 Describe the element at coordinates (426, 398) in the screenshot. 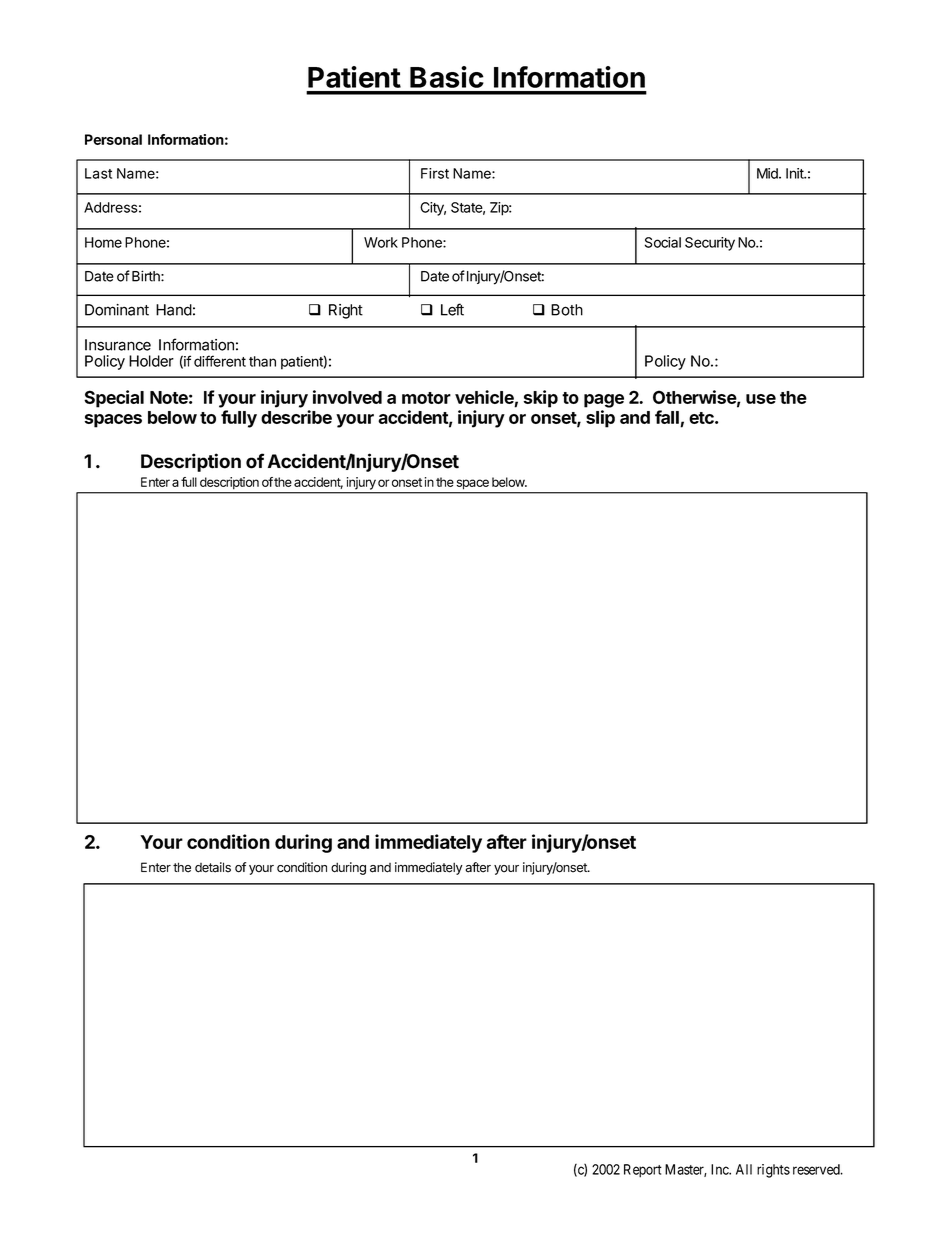

I see `motor` at that location.
